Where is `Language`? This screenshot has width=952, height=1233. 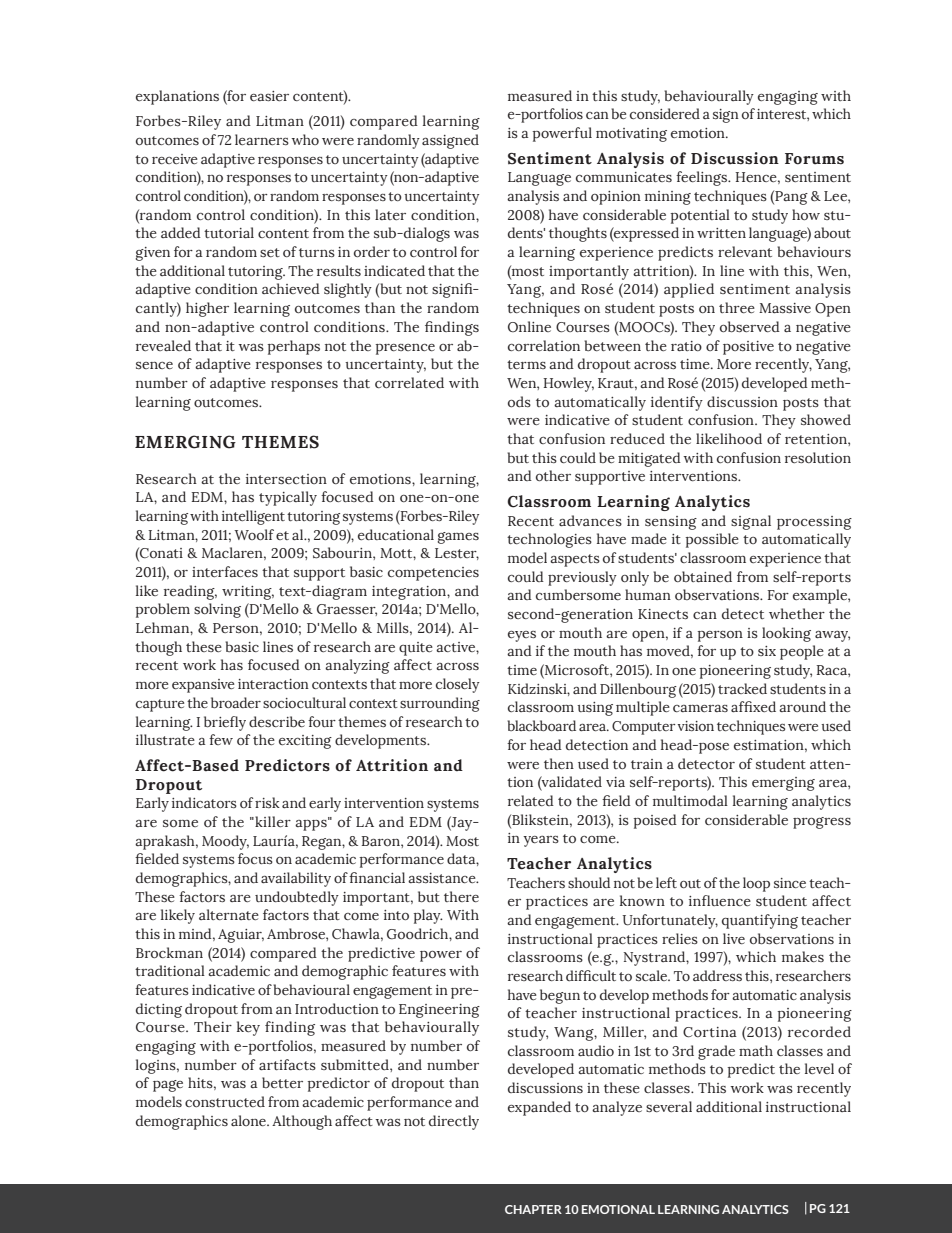
Language is located at coordinates (539, 179).
